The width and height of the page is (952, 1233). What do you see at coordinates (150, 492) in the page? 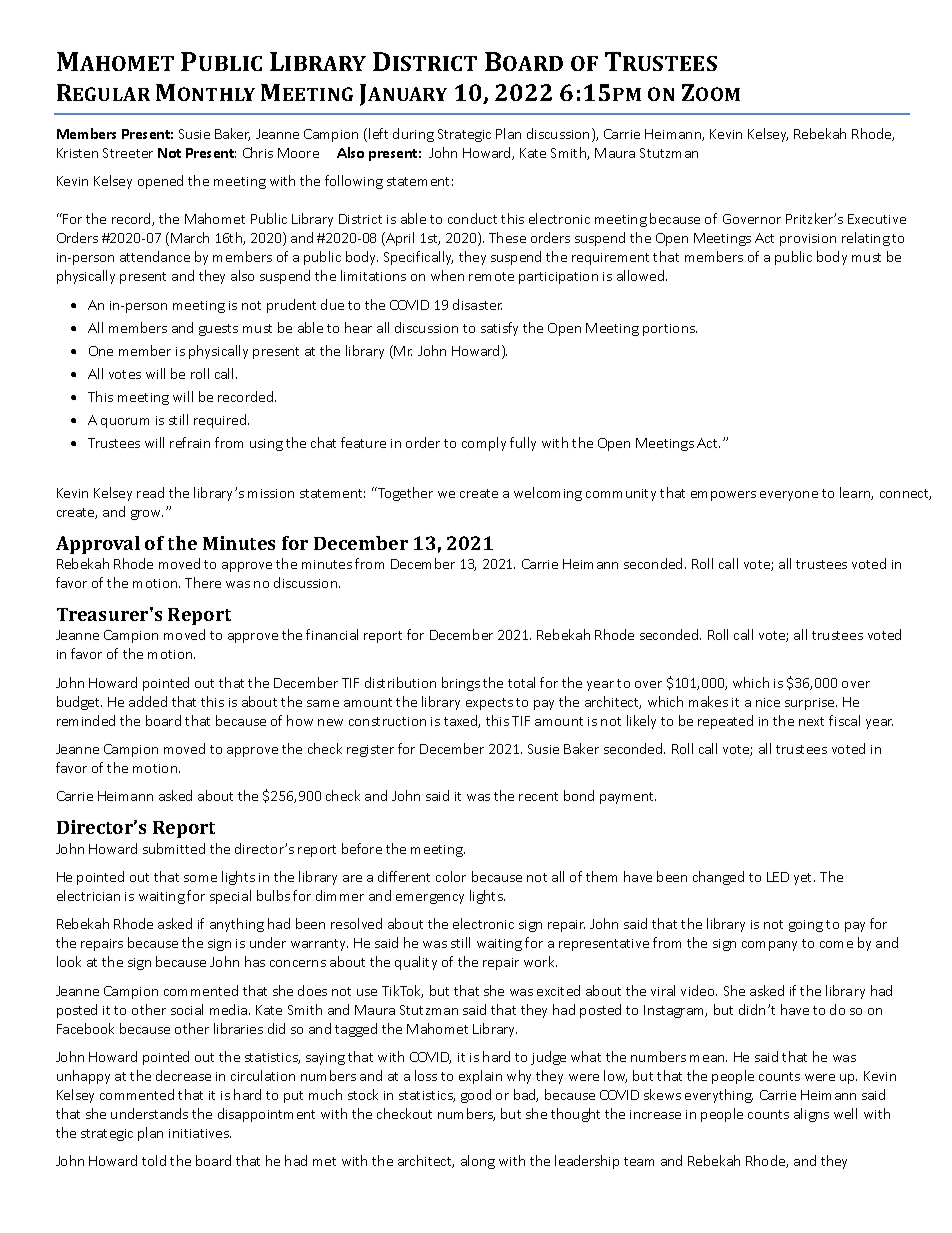
I see `read` at bounding box center [150, 492].
